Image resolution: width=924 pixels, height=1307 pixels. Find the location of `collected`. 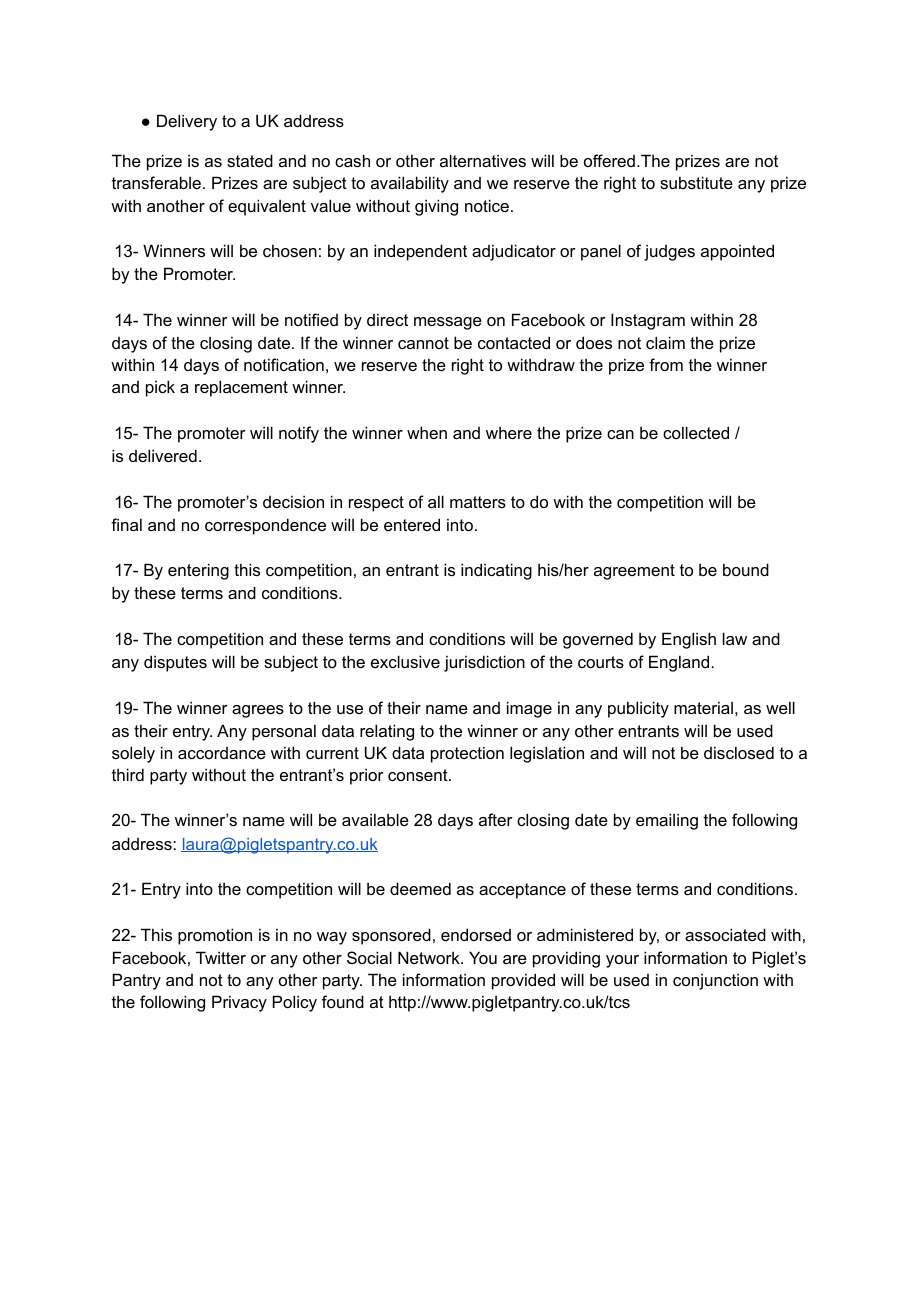

collected is located at coordinates (696, 432).
